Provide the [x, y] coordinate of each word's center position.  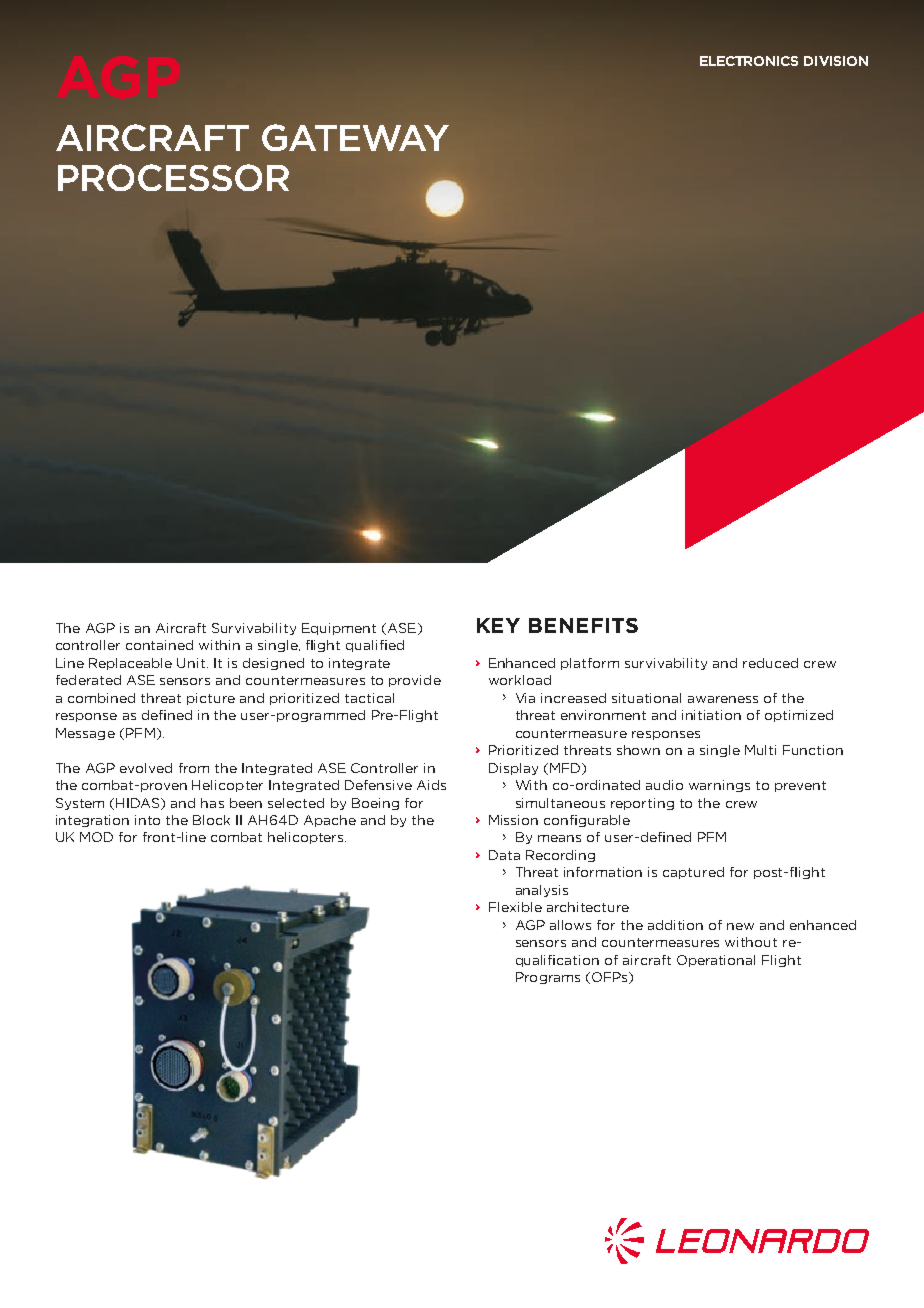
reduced [770, 663]
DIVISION [836, 61]
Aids [431, 785]
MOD [96, 837]
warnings [719, 786]
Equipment [339, 629]
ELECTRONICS [749, 61]
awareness [723, 699]
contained [159, 645]
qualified [375, 646]
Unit [191, 663]
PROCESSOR [173, 177]
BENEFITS [583, 625]
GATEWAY [355, 137]
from [194, 768]
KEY [498, 625]
